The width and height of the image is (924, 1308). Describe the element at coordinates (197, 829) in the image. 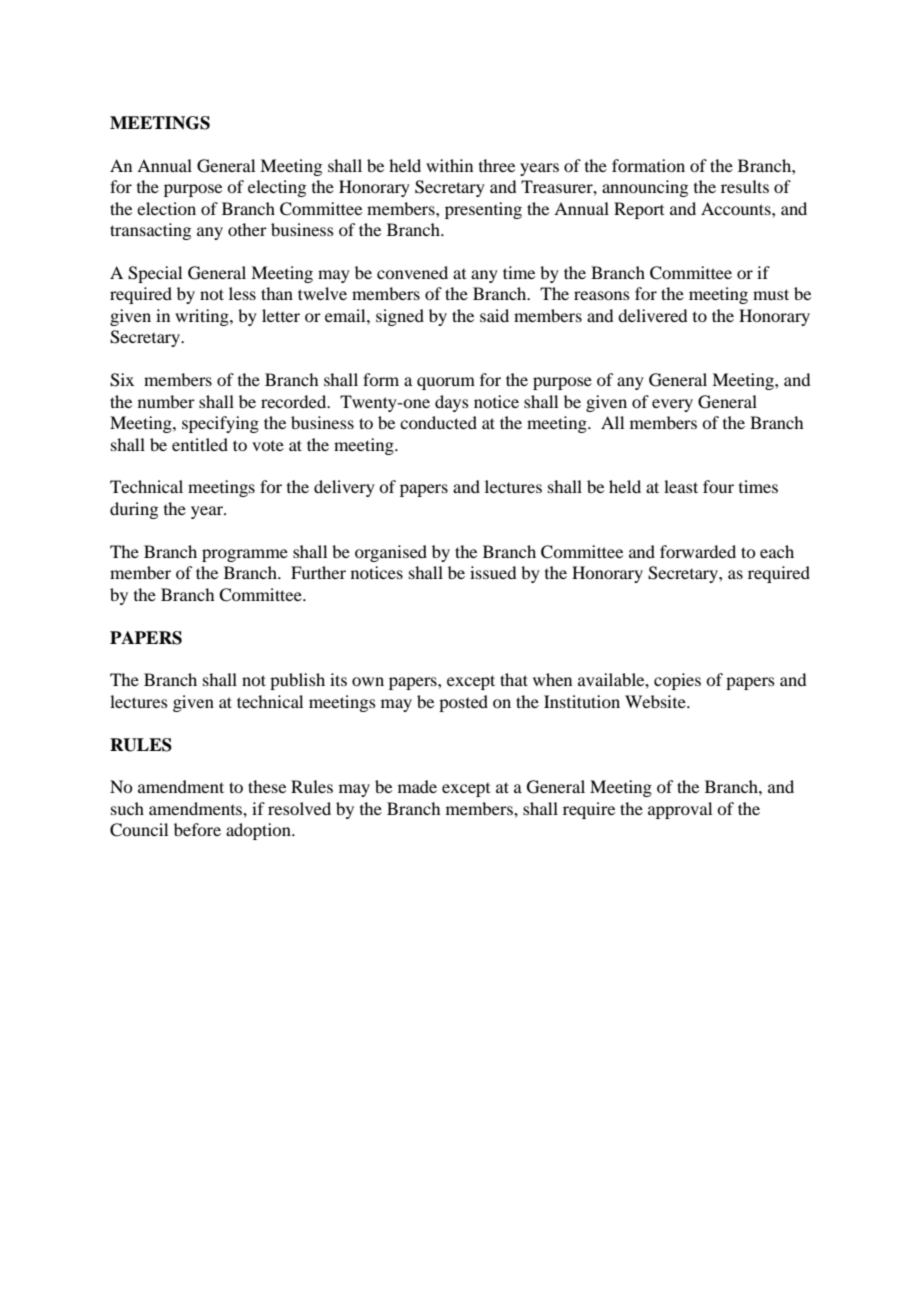

I see `before` at that location.
